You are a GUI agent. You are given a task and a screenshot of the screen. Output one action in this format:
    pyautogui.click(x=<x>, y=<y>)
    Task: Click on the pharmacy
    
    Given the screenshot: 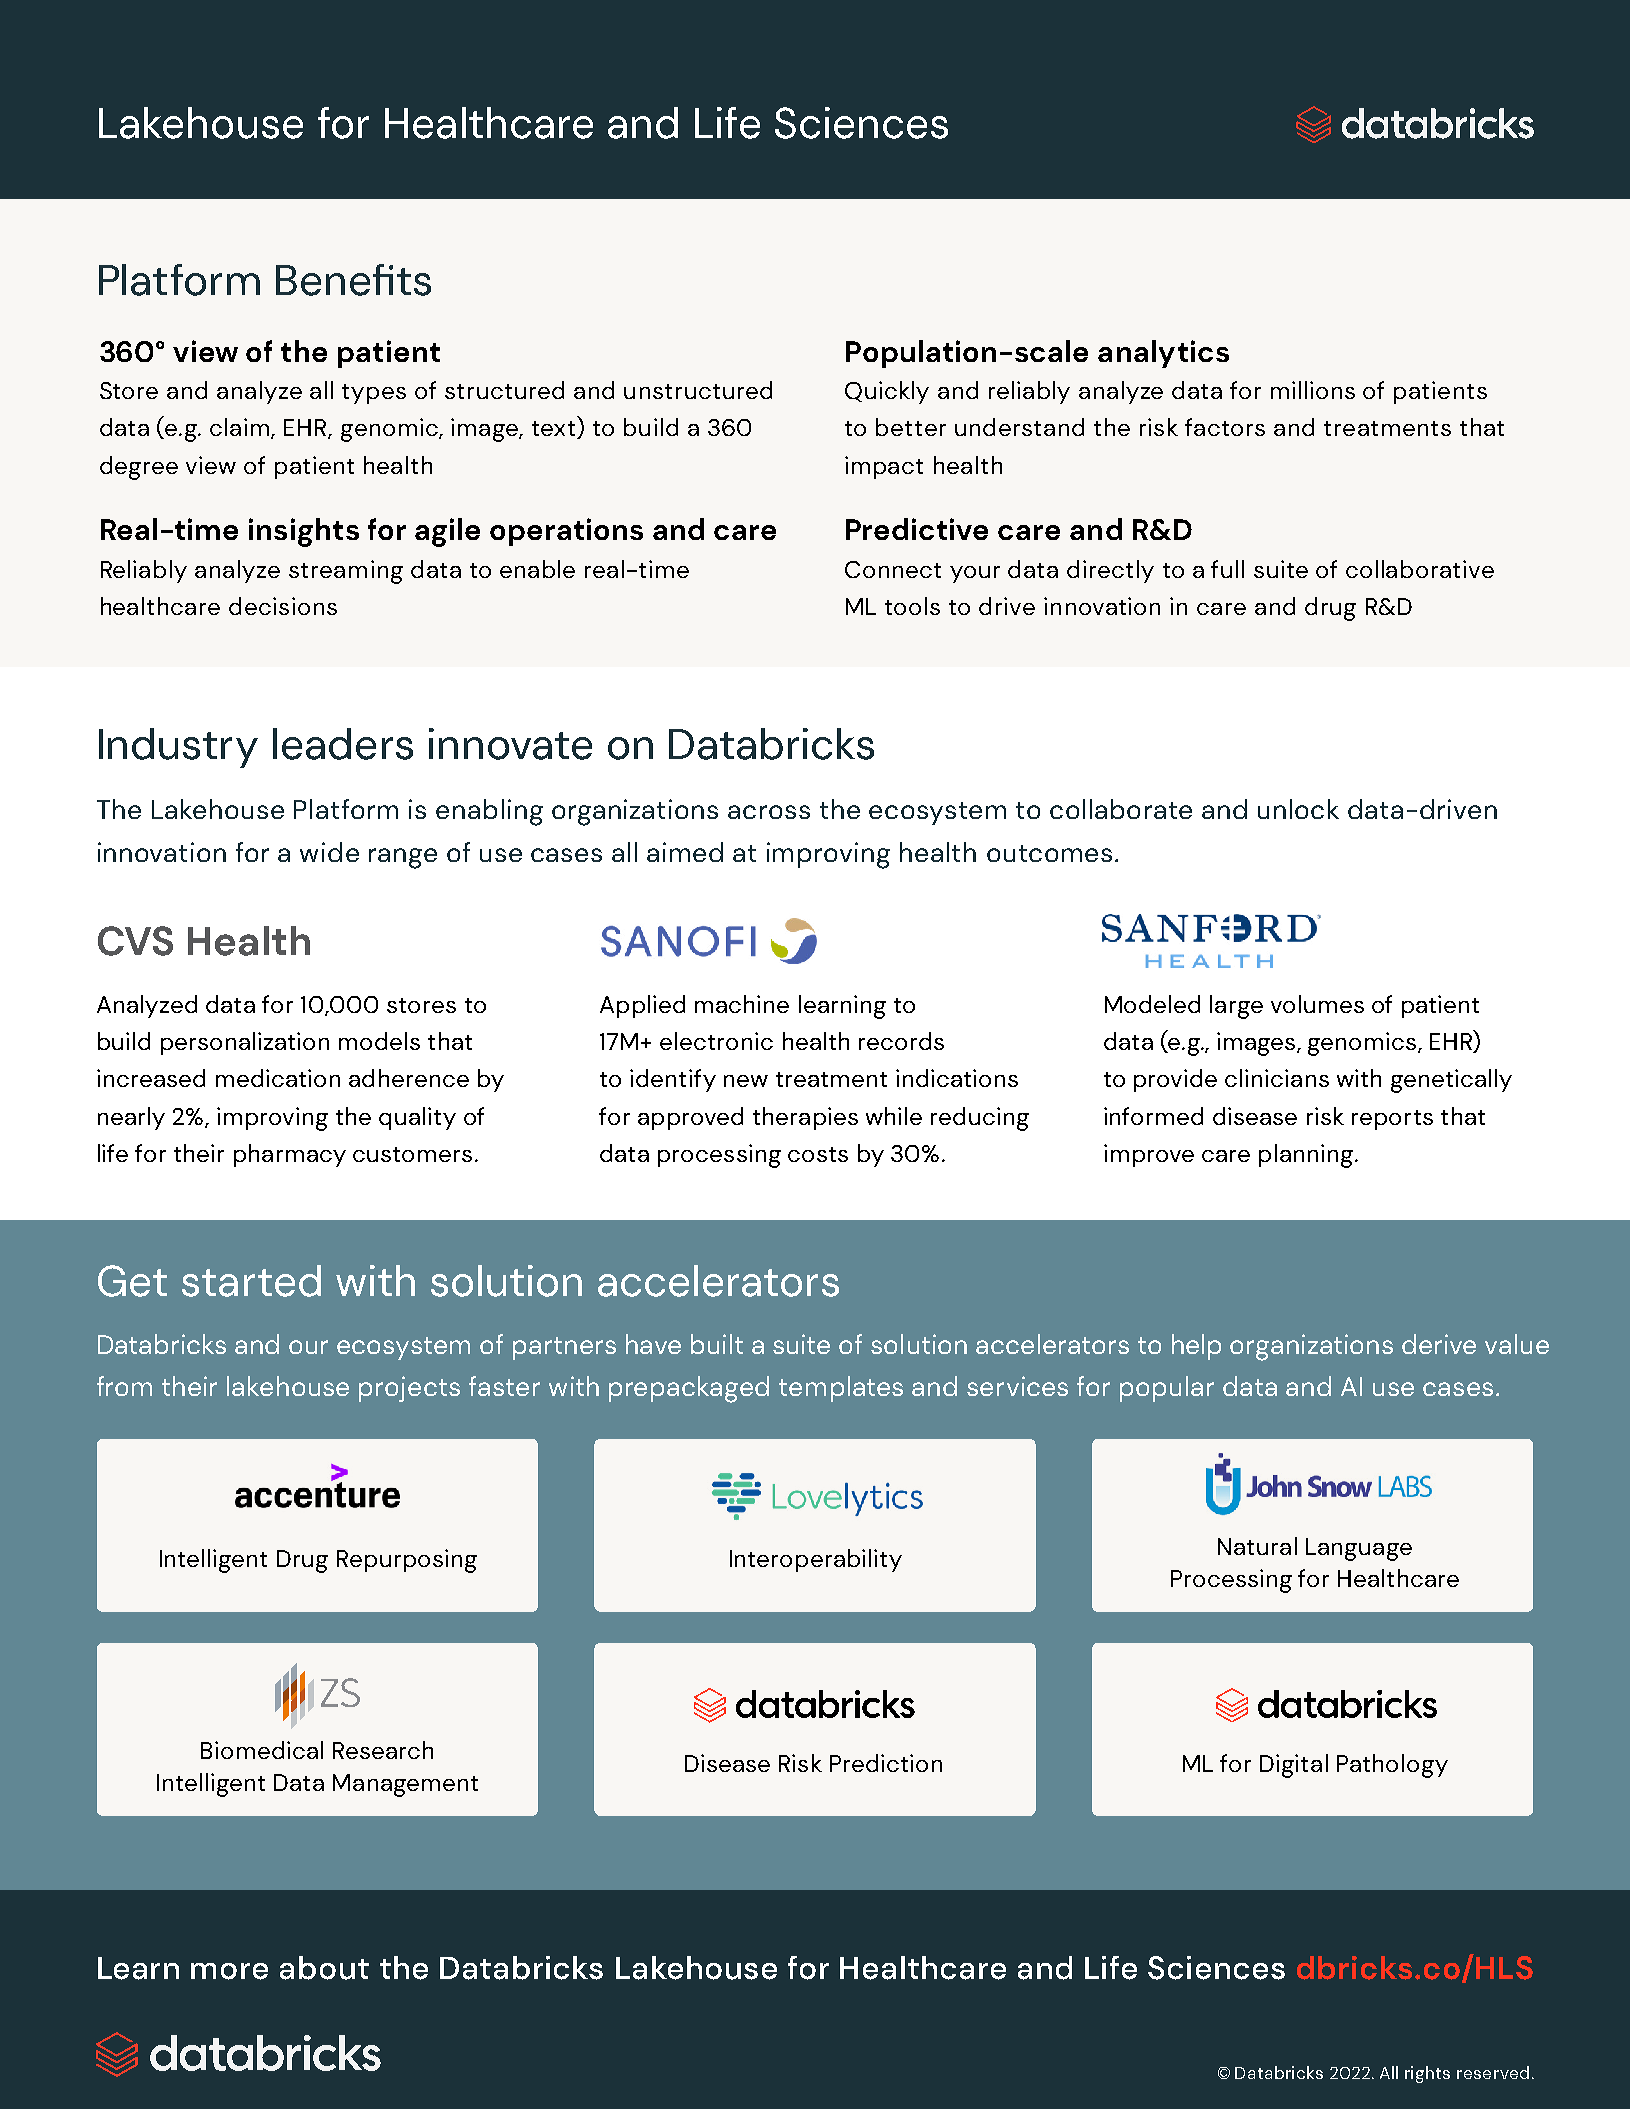 What is the action you would take?
    pyautogui.click(x=290, y=1155)
